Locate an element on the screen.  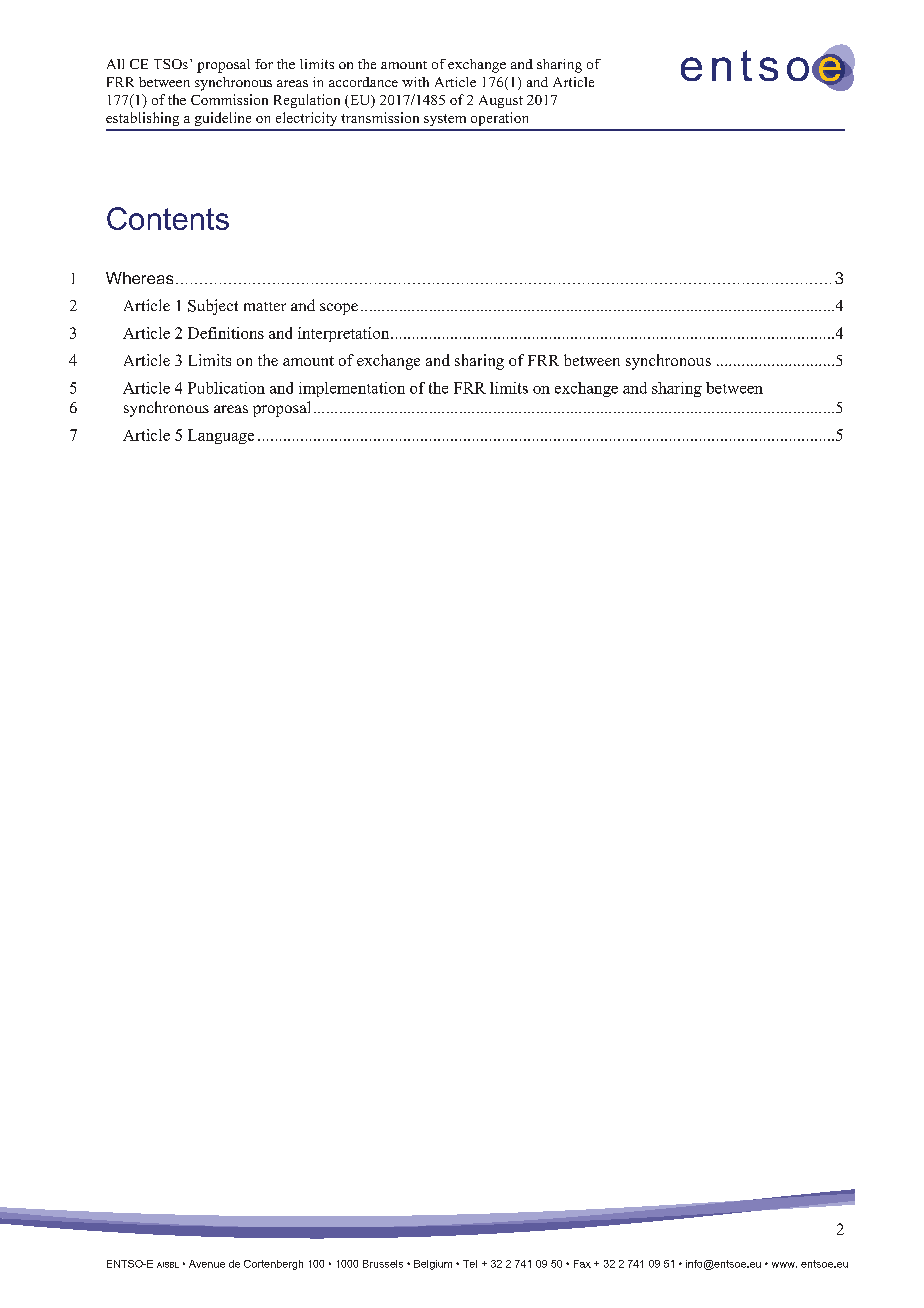
accordance is located at coordinates (363, 82).
